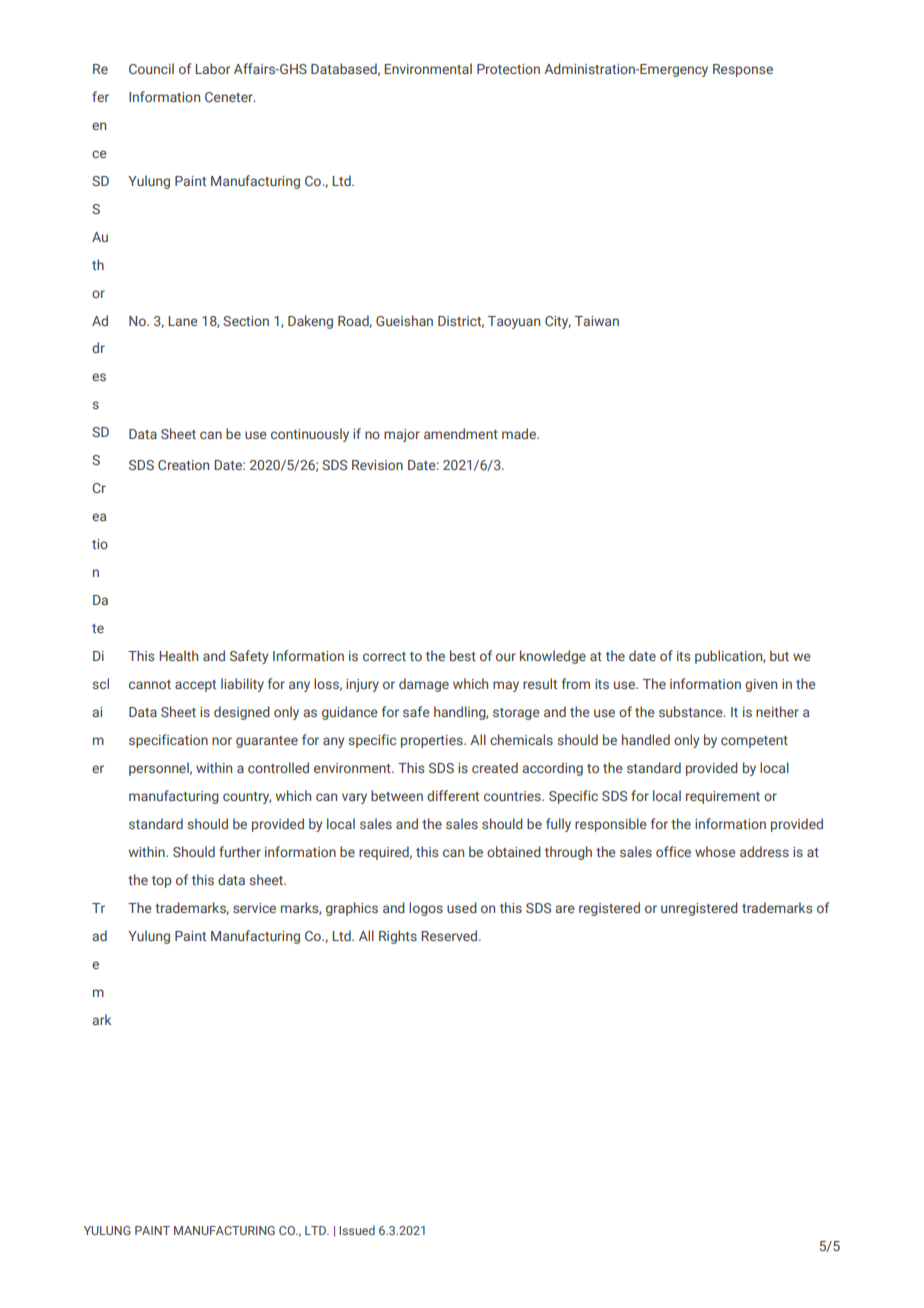 The height and width of the document is (1308, 924). I want to click on top, so click(162, 882).
